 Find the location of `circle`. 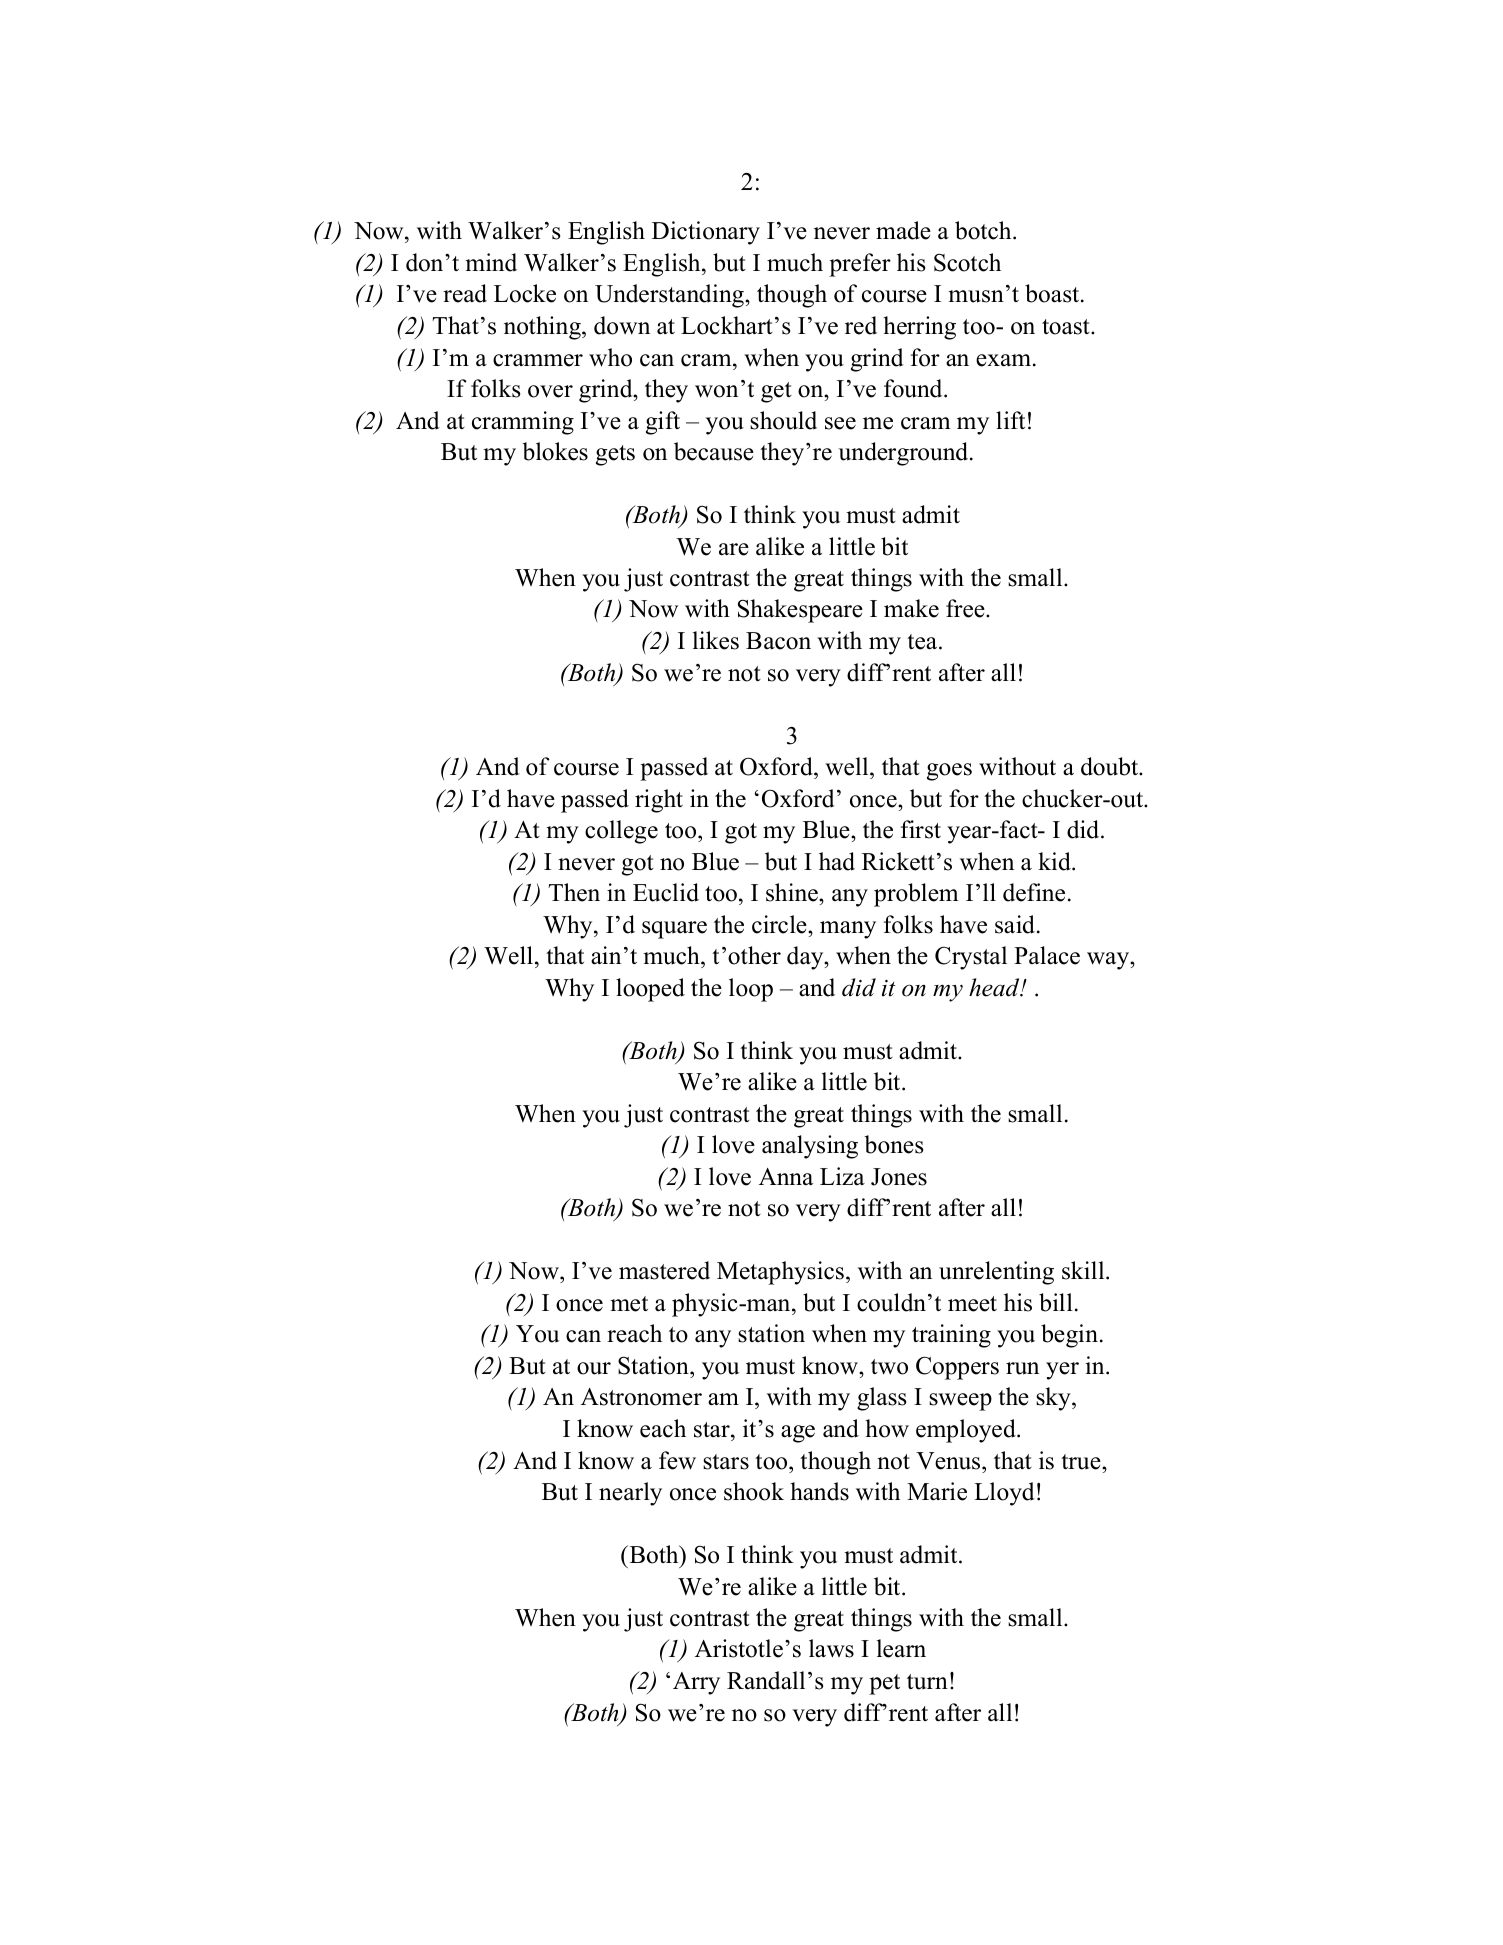

circle is located at coordinates (780, 924).
